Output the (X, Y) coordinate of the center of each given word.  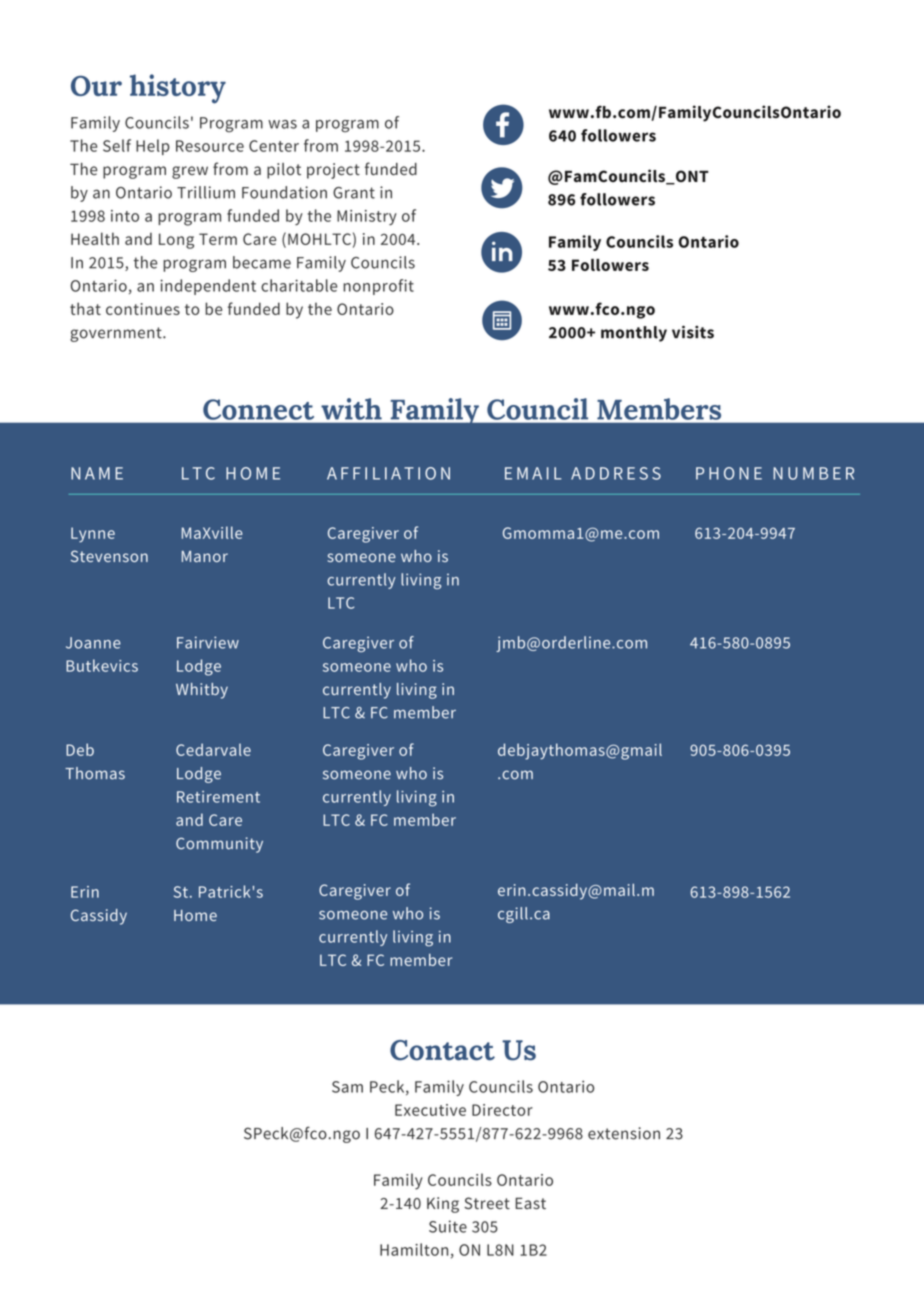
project (333, 171)
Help (153, 147)
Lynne (93, 535)
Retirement (218, 797)
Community (219, 845)
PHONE (729, 473)
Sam (347, 1087)
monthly (634, 334)
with (351, 409)
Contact (442, 1050)
